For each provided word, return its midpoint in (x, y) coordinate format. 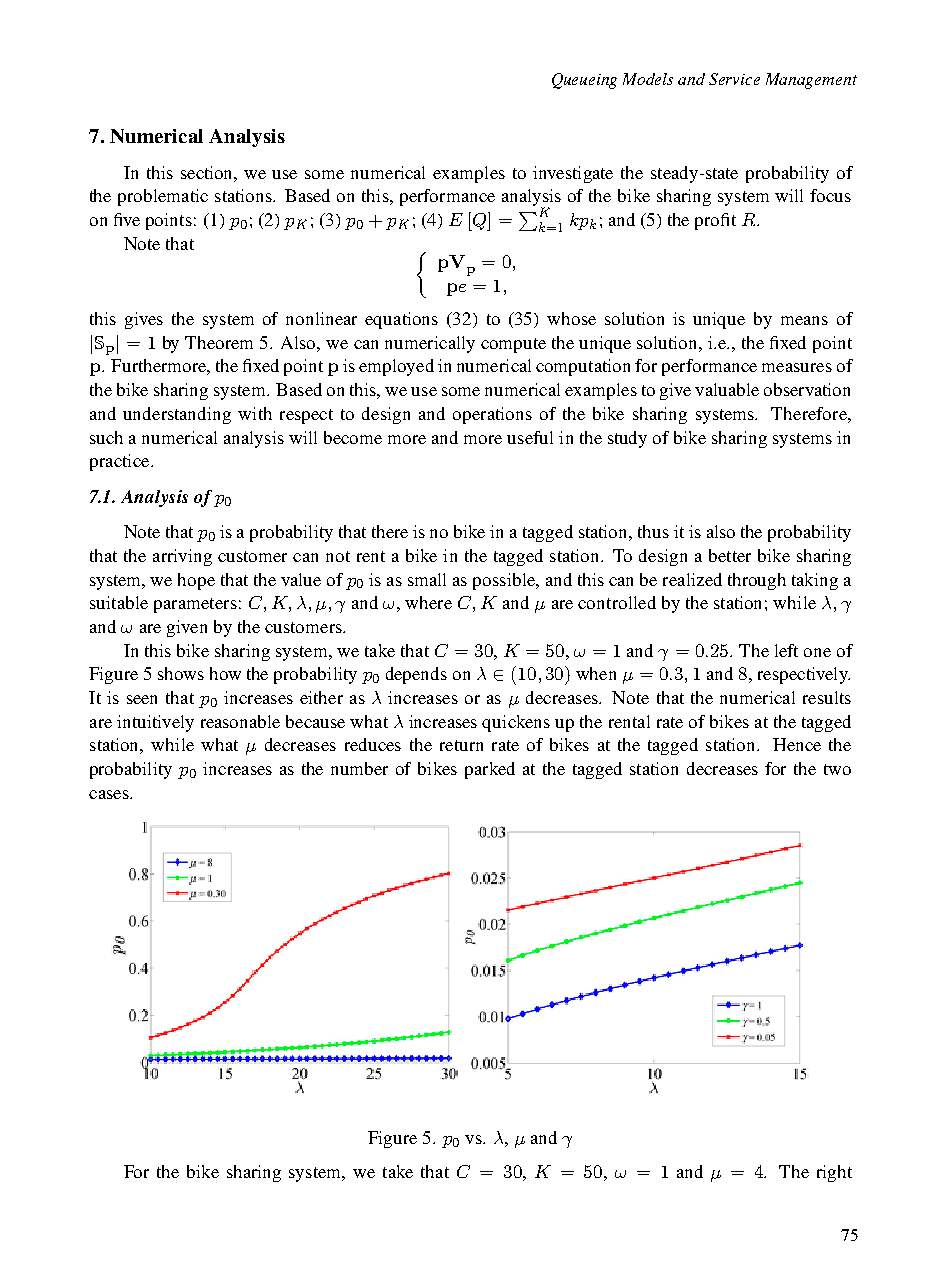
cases (110, 794)
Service (734, 79)
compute (513, 345)
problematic (163, 197)
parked (490, 770)
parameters (195, 605)
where (428, 602)
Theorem (219, 342)
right (834, 1173)
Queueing (584, 81)
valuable (727, 389)
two (837, 769)
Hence (797, 744)
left (786, 650)
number (359, 768)
